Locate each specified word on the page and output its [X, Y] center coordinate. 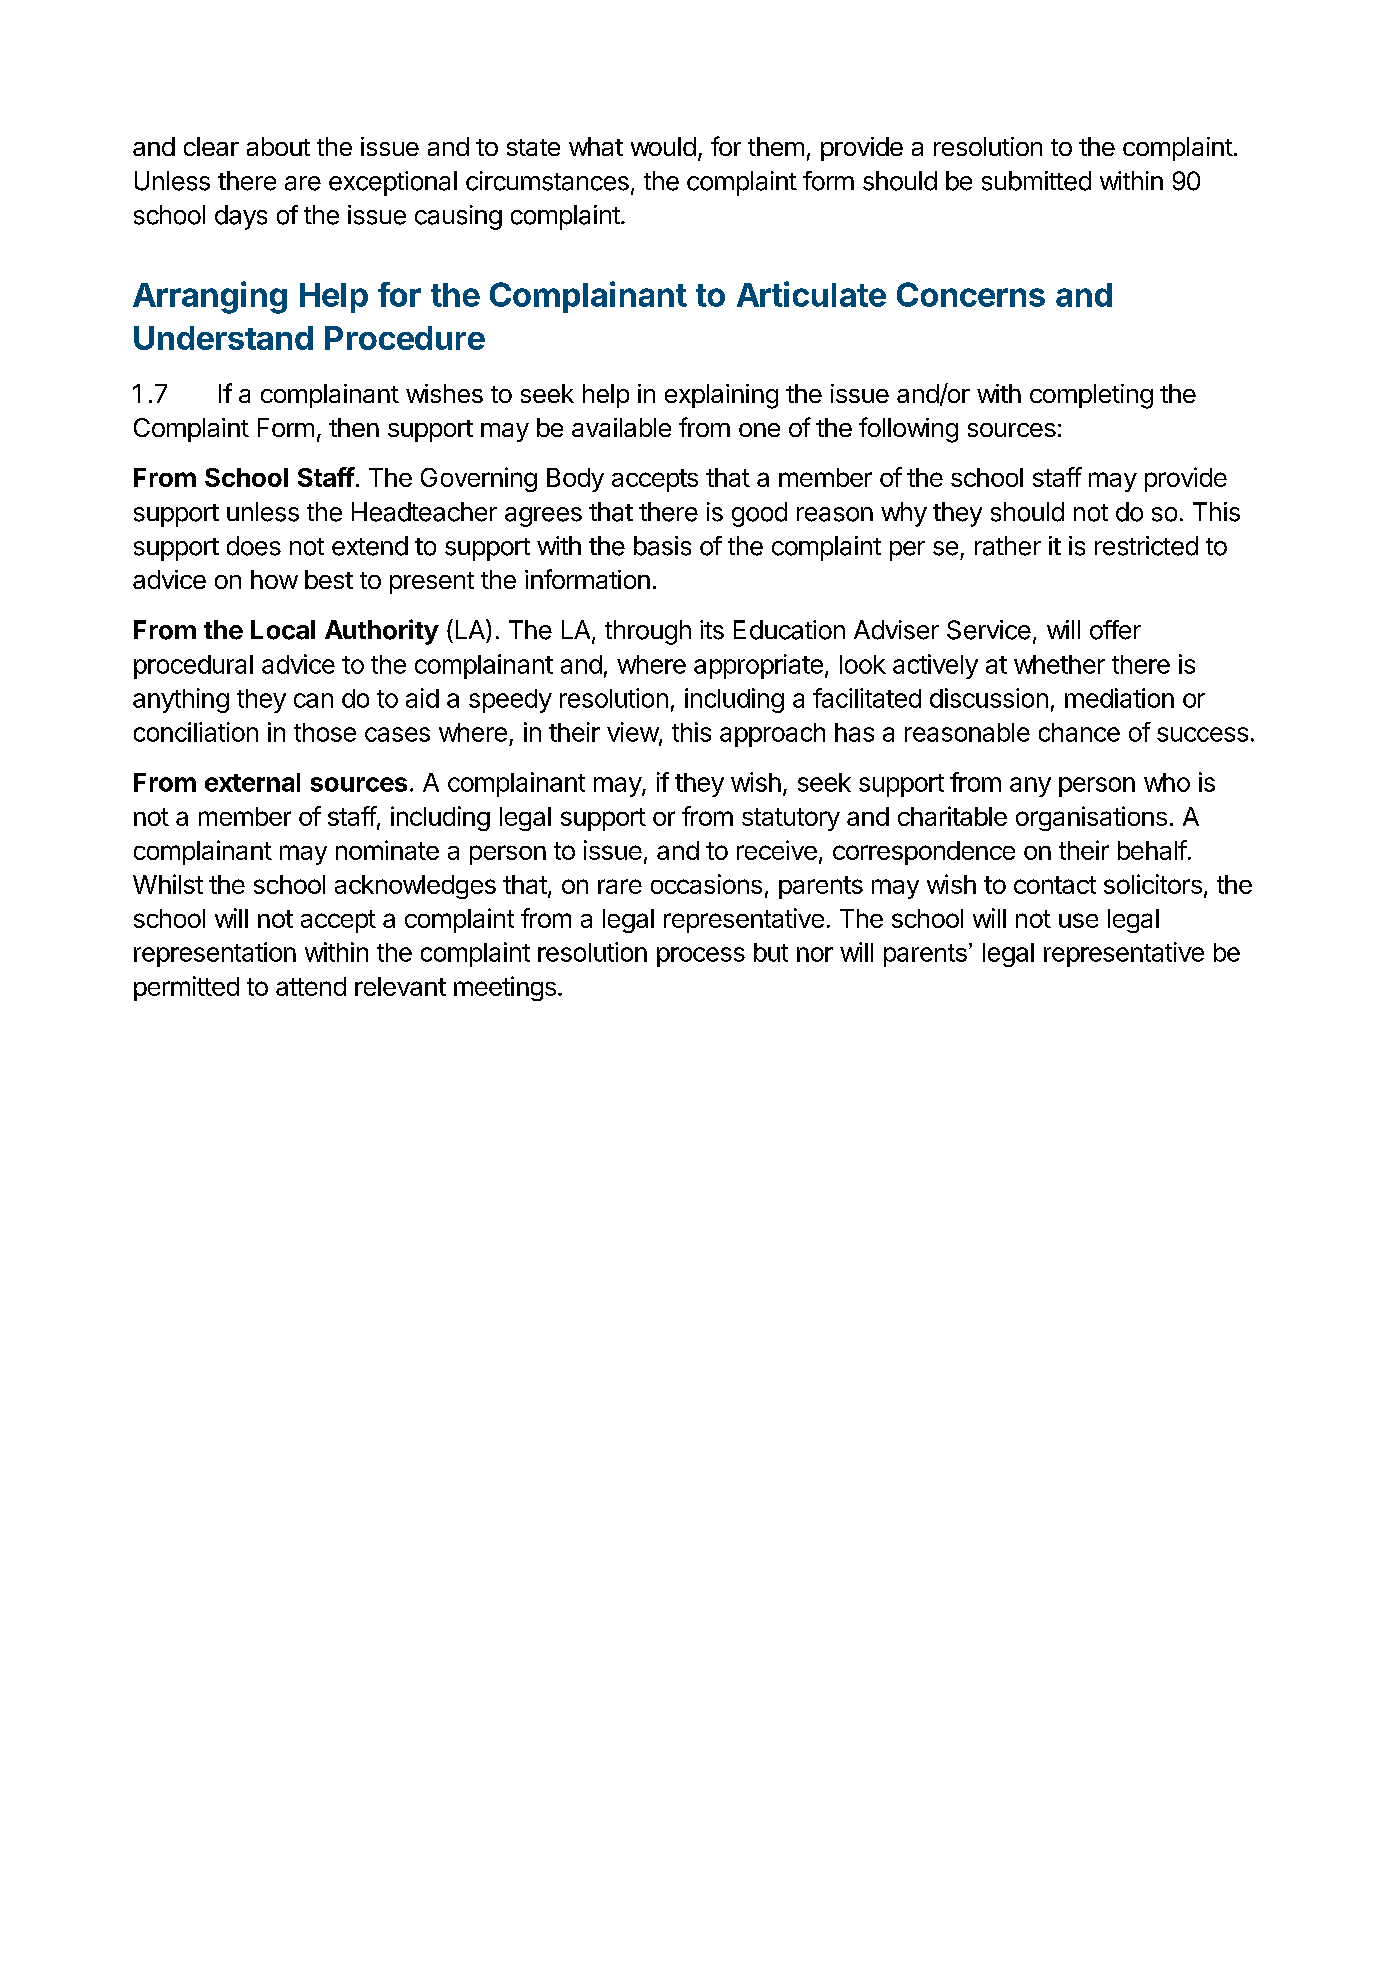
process [701, 957]
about [278, 146]
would [663, 146]
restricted [1146, 546]
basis [662, 546]
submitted [1036, 181]
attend [311, 986]
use [1078, 920]
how [274, 579]
